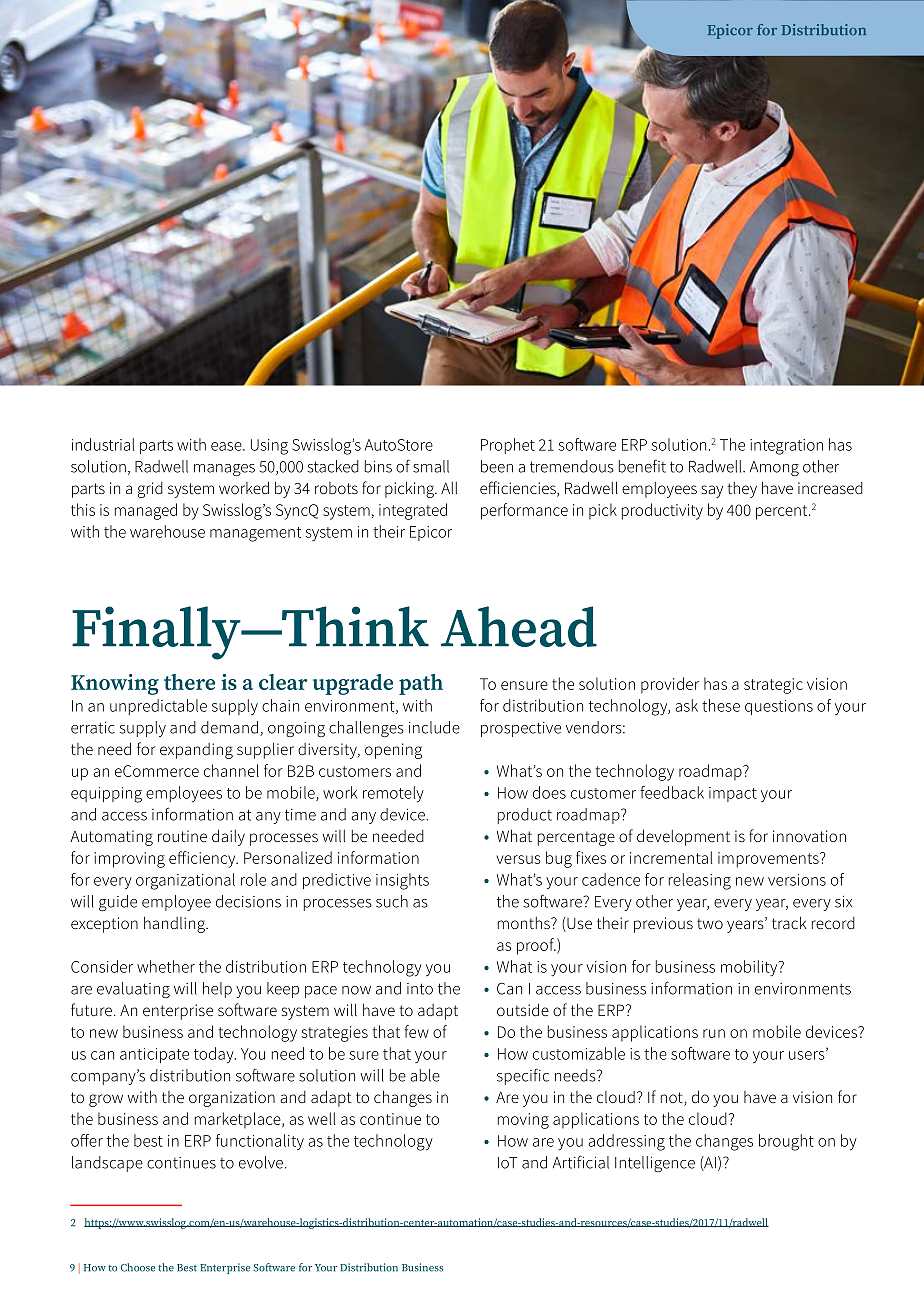  What do you see at coordinates (166, 966) in the screenshot?
I see `whether` at bounding box center [166, 966].
